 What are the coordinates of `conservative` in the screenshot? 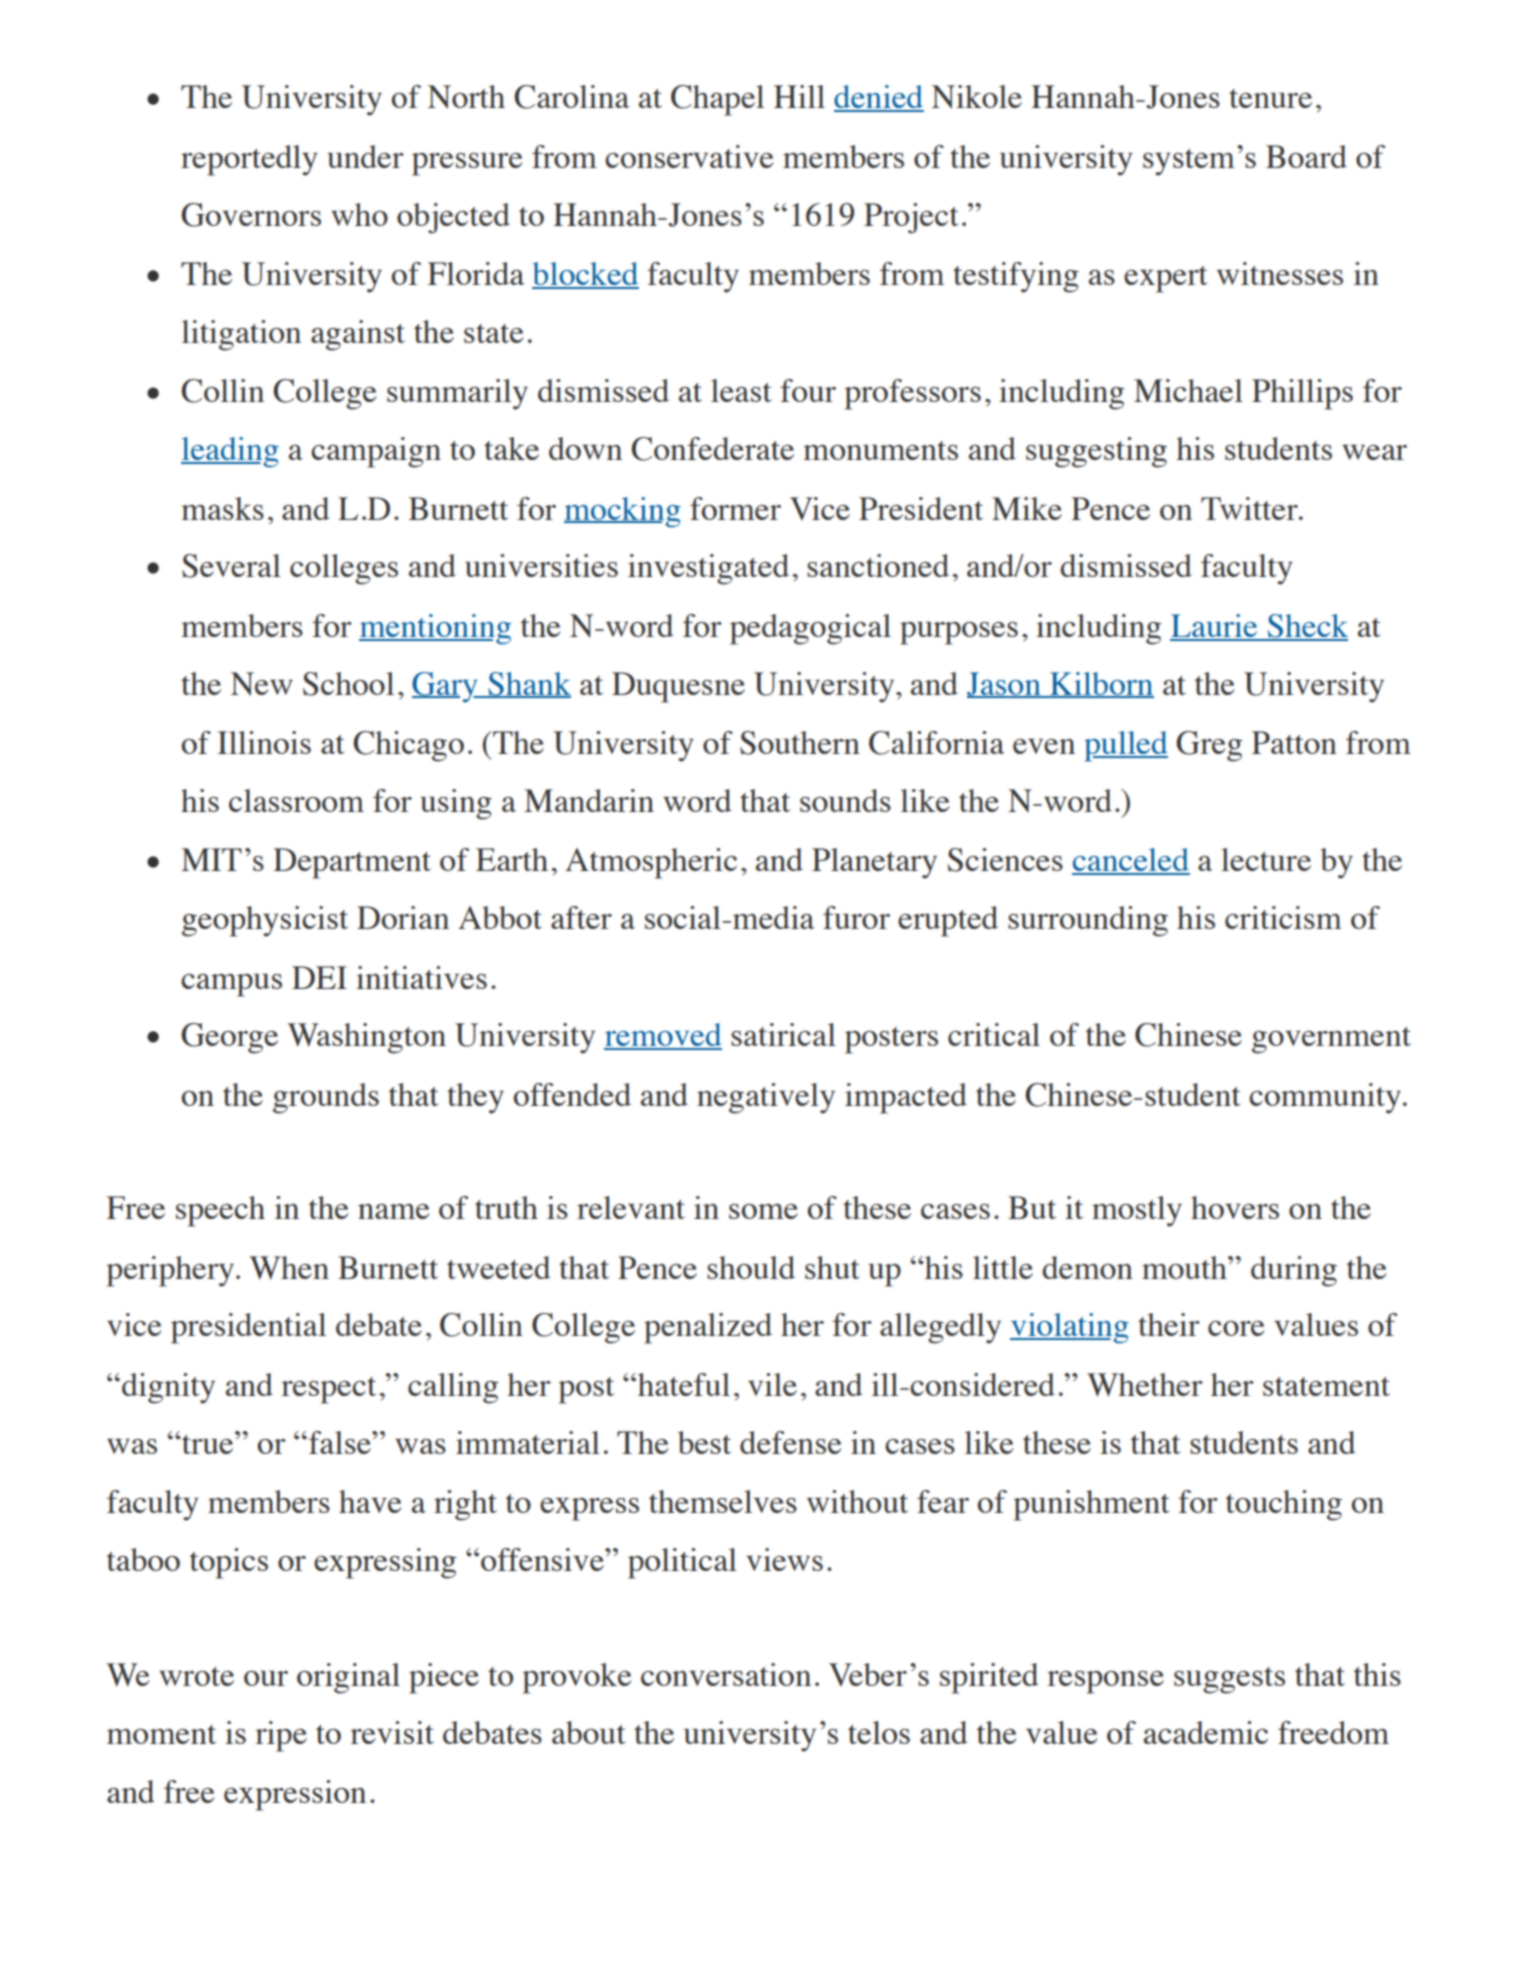 It's located at (689, 156).
